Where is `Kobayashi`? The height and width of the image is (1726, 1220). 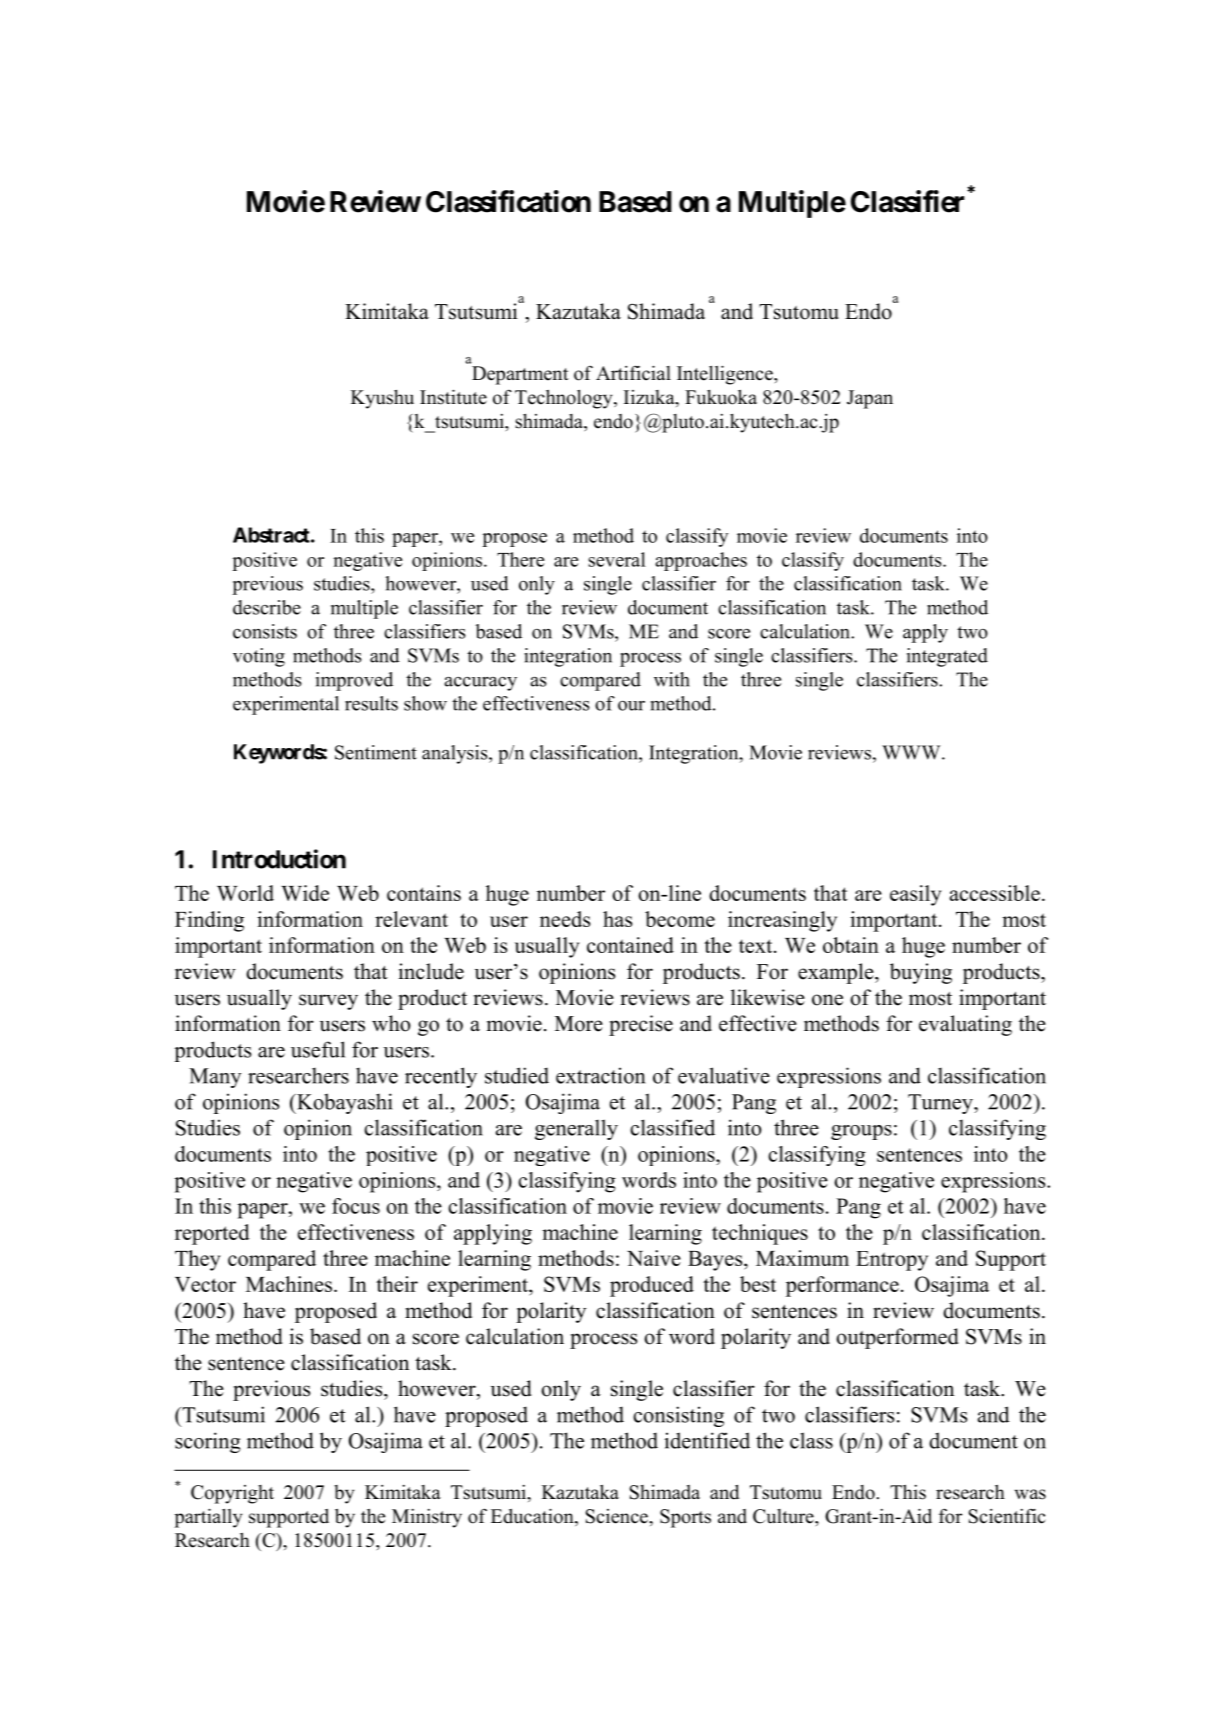 Kobayashi is located at coordinates (343, 1103).
